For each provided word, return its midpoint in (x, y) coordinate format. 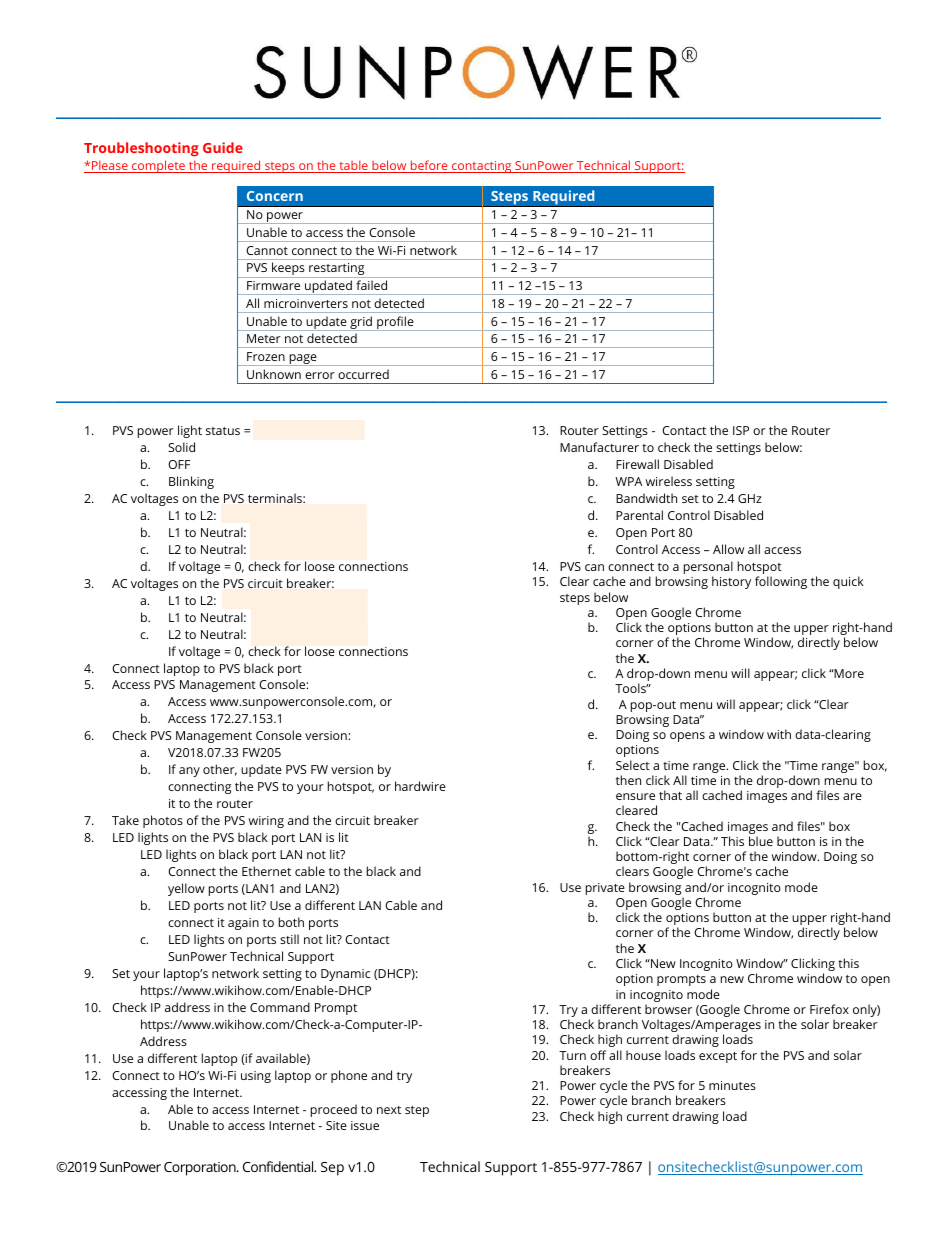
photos (163, 821)
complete (158, 166)
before (429, 166)
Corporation (201, 1169)
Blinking (191, 482)
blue (761, 841)
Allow (728, 549)
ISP (741, 430)
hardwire (420, 786)
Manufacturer (599, 447)
